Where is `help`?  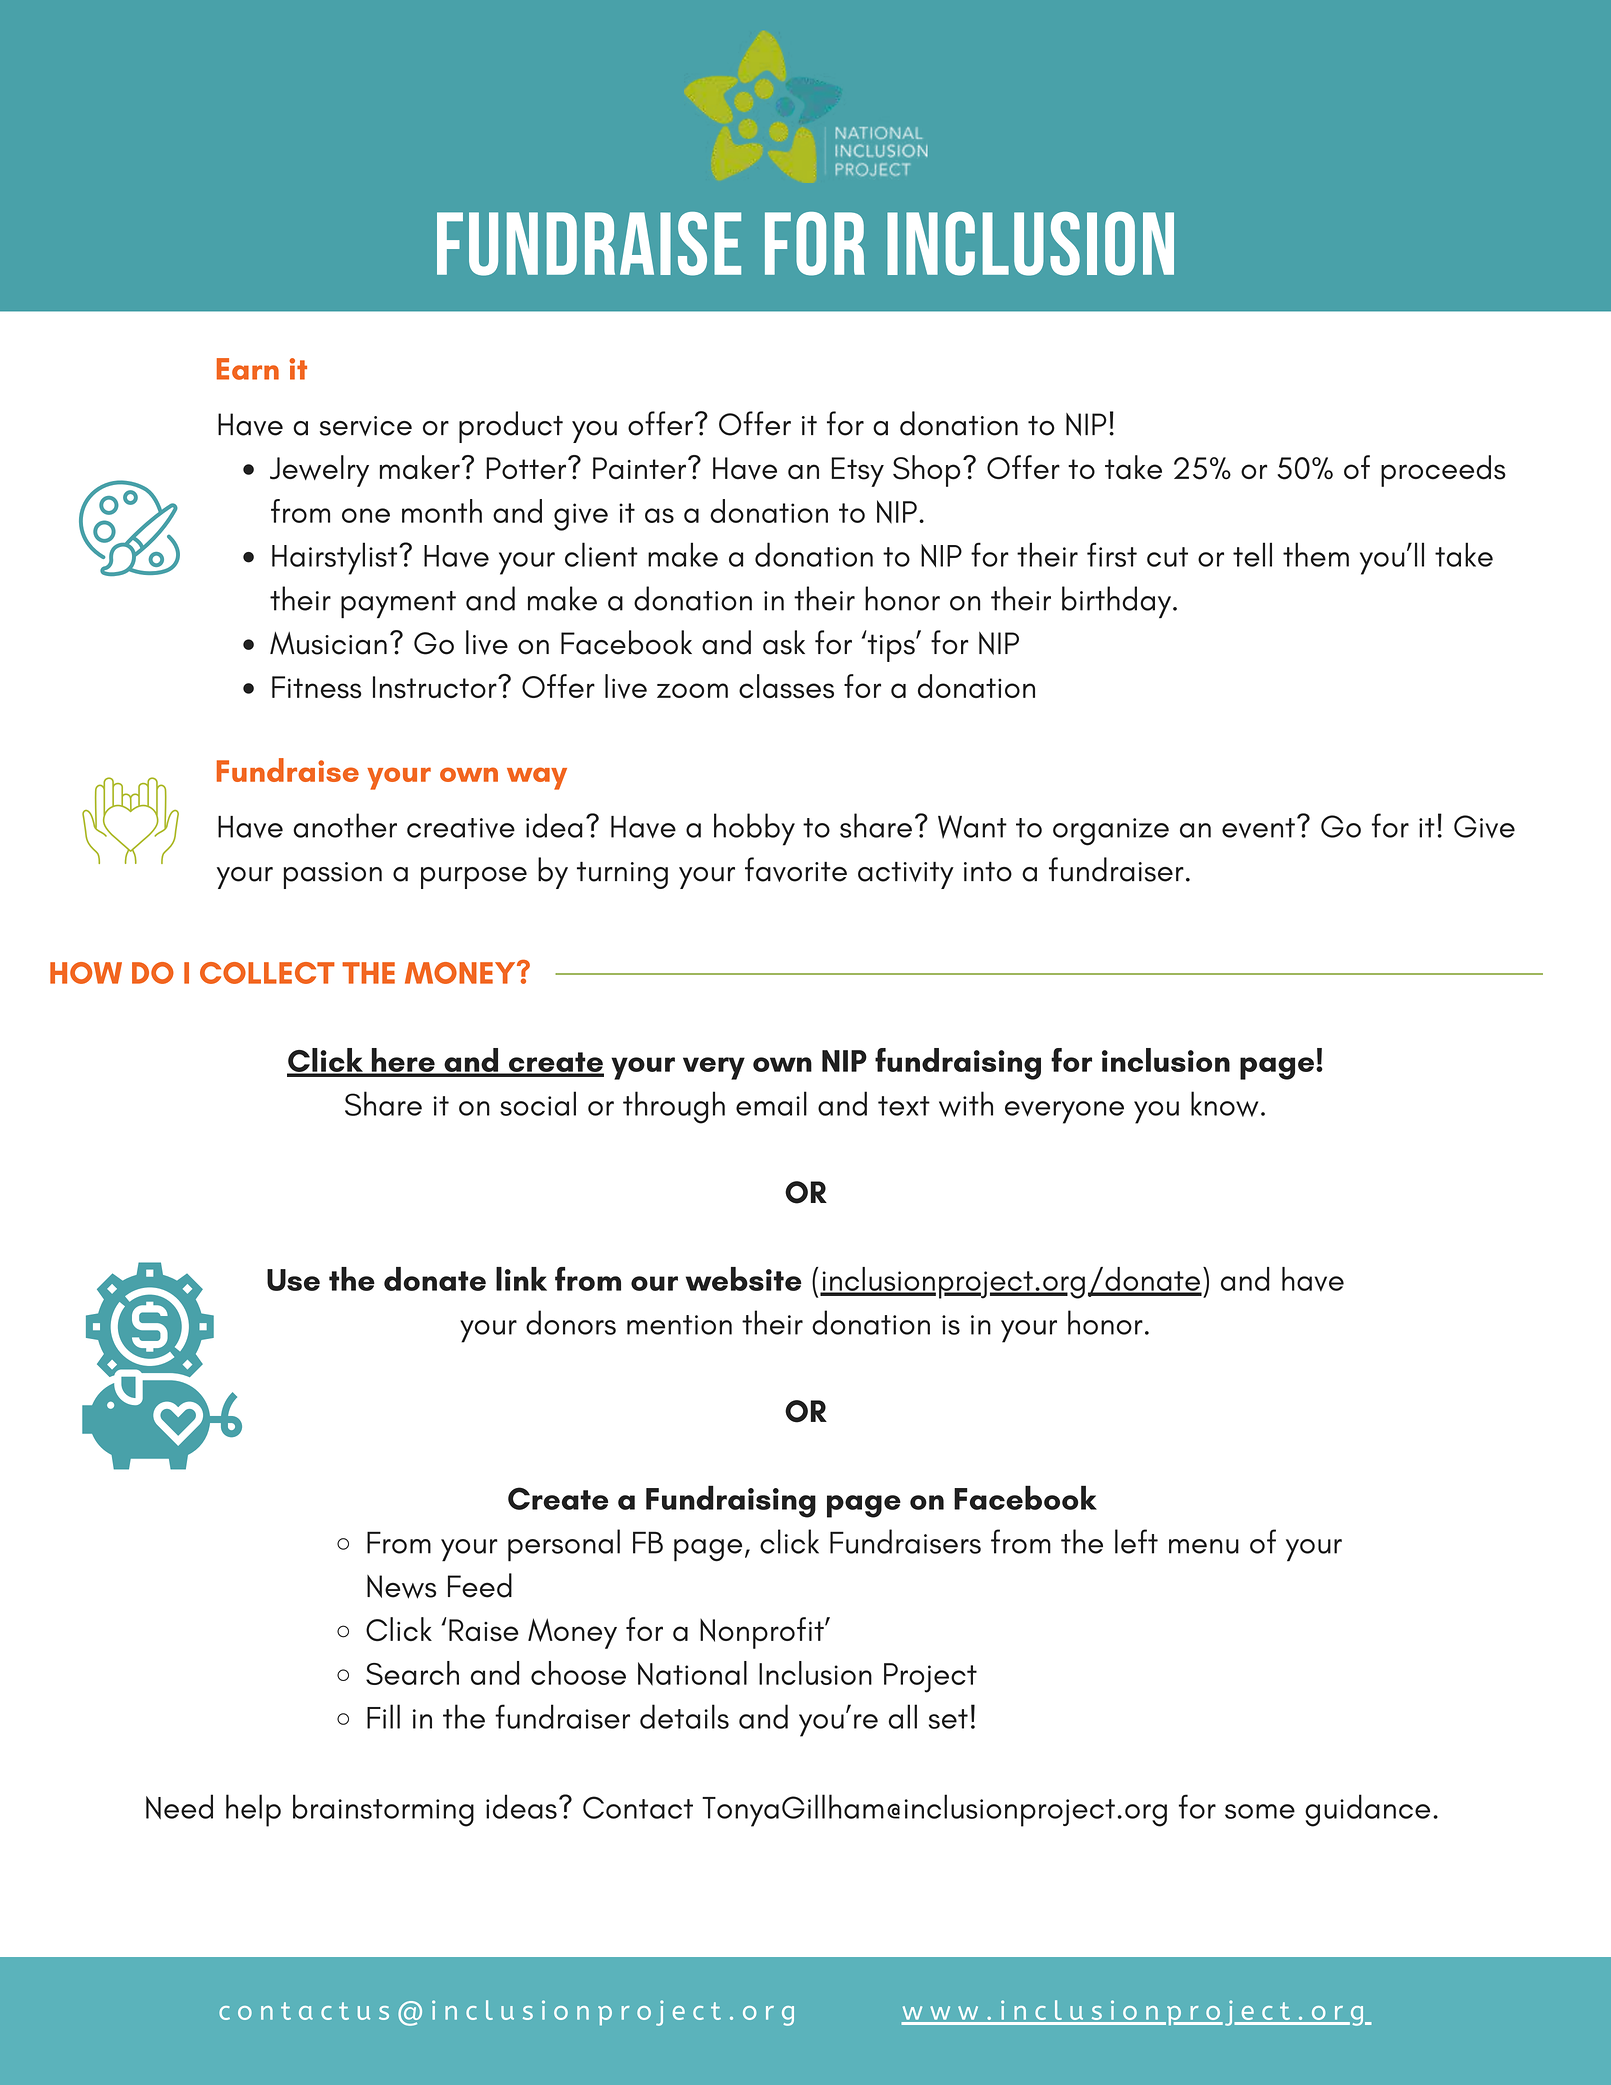
help is located at coordinates (253, 1810).
